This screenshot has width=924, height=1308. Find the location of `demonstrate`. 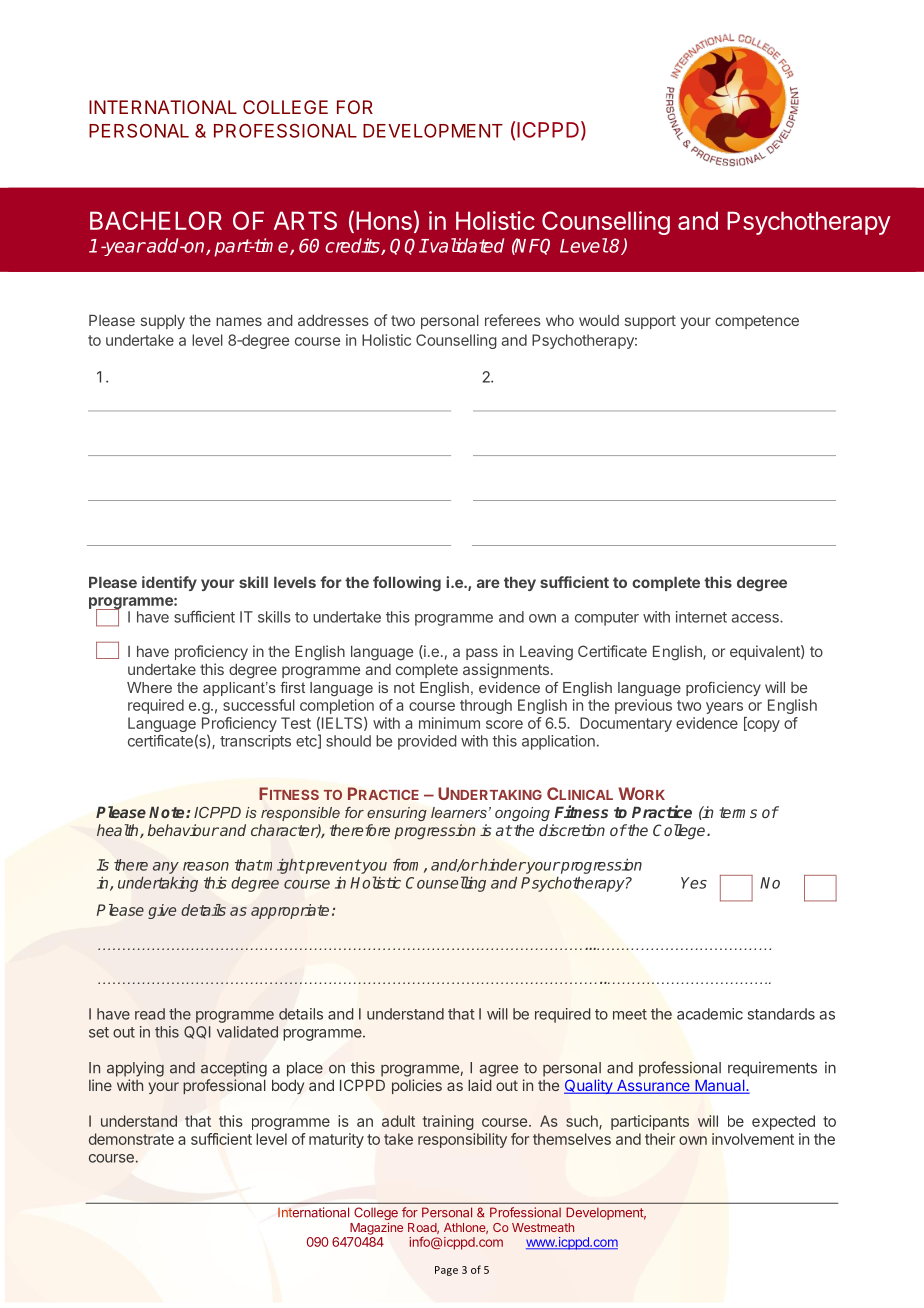

demonstrate is located at coordinates (131, 1139).
